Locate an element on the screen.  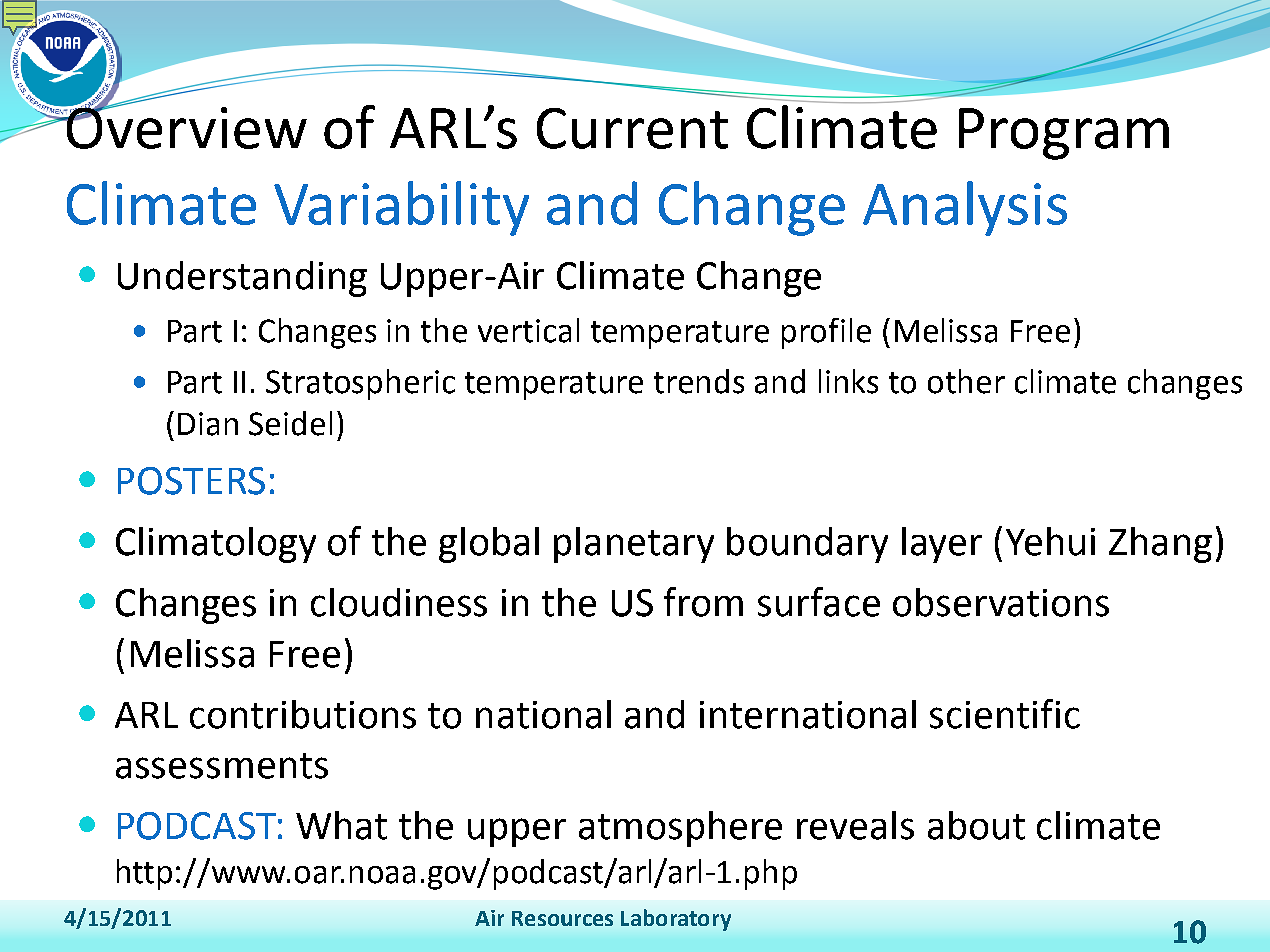
atmosphere is located at coordinates (680, 829).
